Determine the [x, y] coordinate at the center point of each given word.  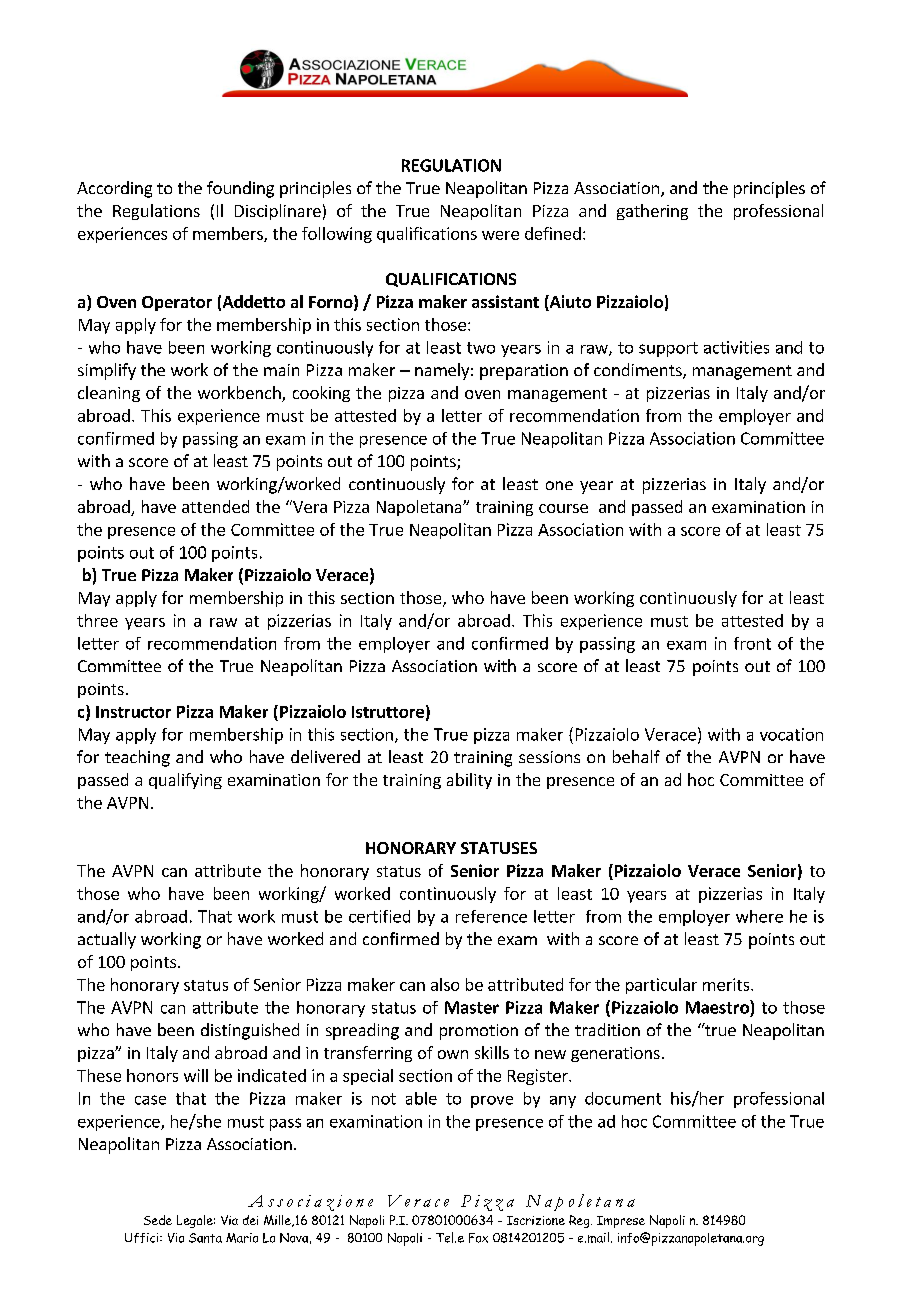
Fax [478, 1238]
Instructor [133, 712]
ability [469, 781]
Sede [158, 1220]
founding [240, 189]
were [500, 235]
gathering [652, 212]
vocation [791, 734]
